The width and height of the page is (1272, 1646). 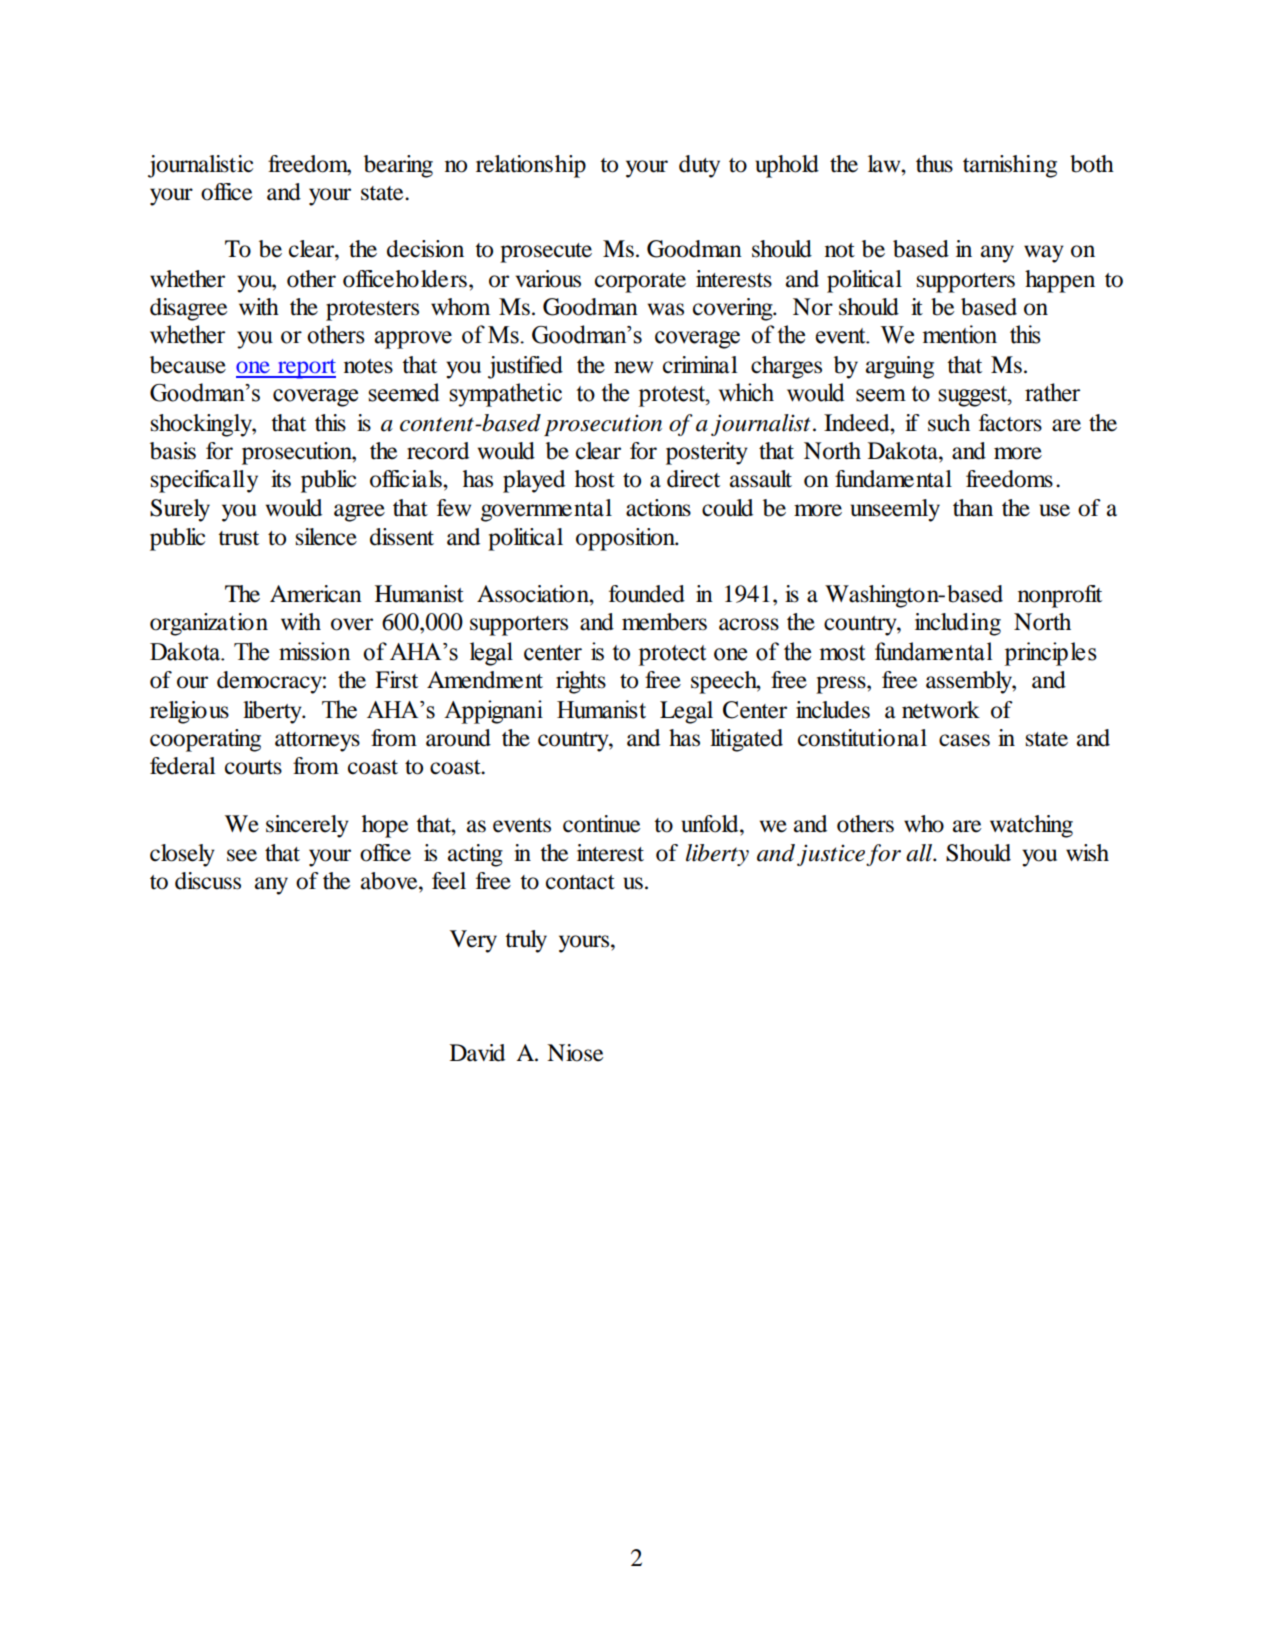 I want to click on report, so click(x=305, y=369).
